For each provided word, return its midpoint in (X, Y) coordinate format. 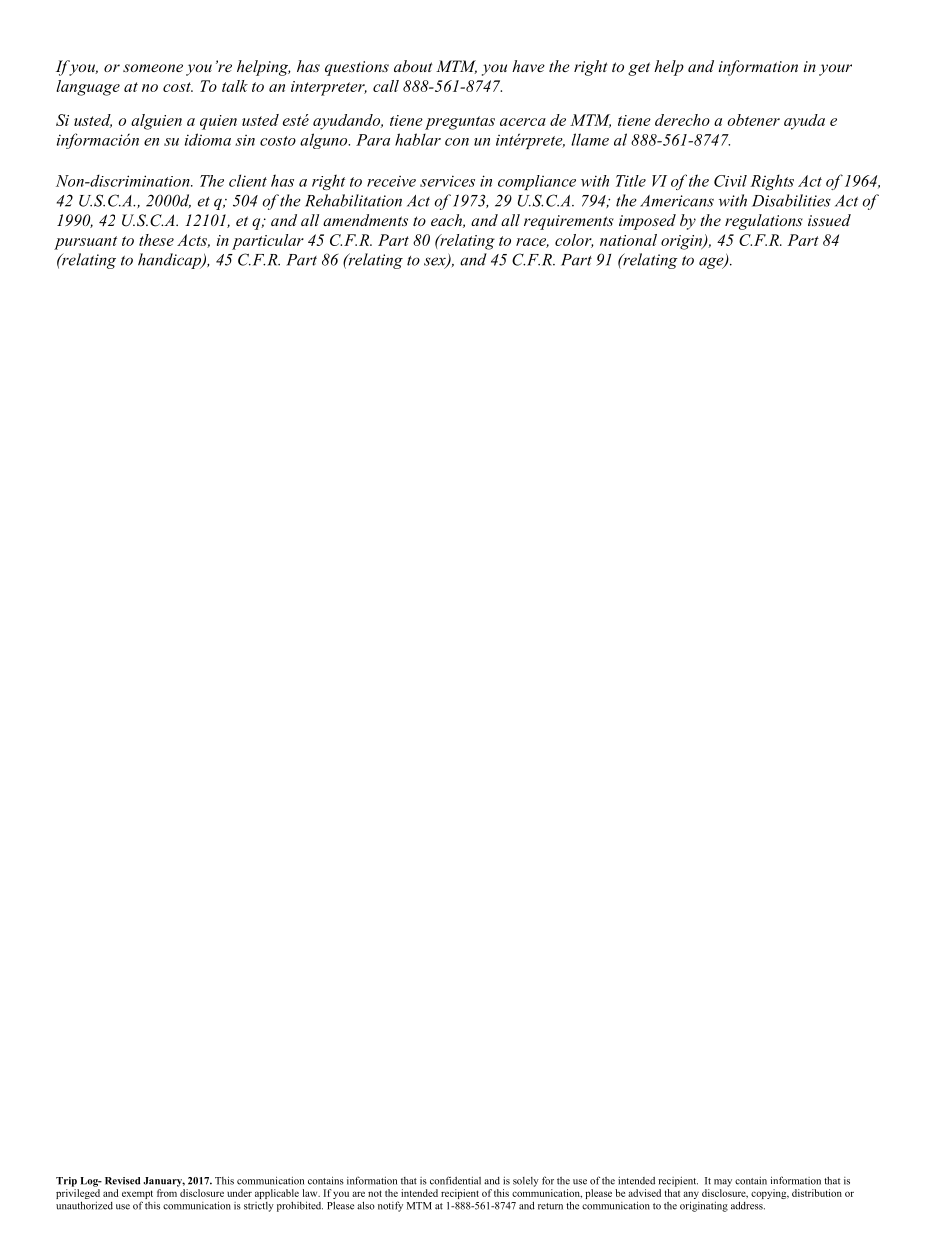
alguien (156, 122)
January (164, 1182)
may (723, 1183)
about (413, 66)
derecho (682, 120)
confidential (455, 1180)
